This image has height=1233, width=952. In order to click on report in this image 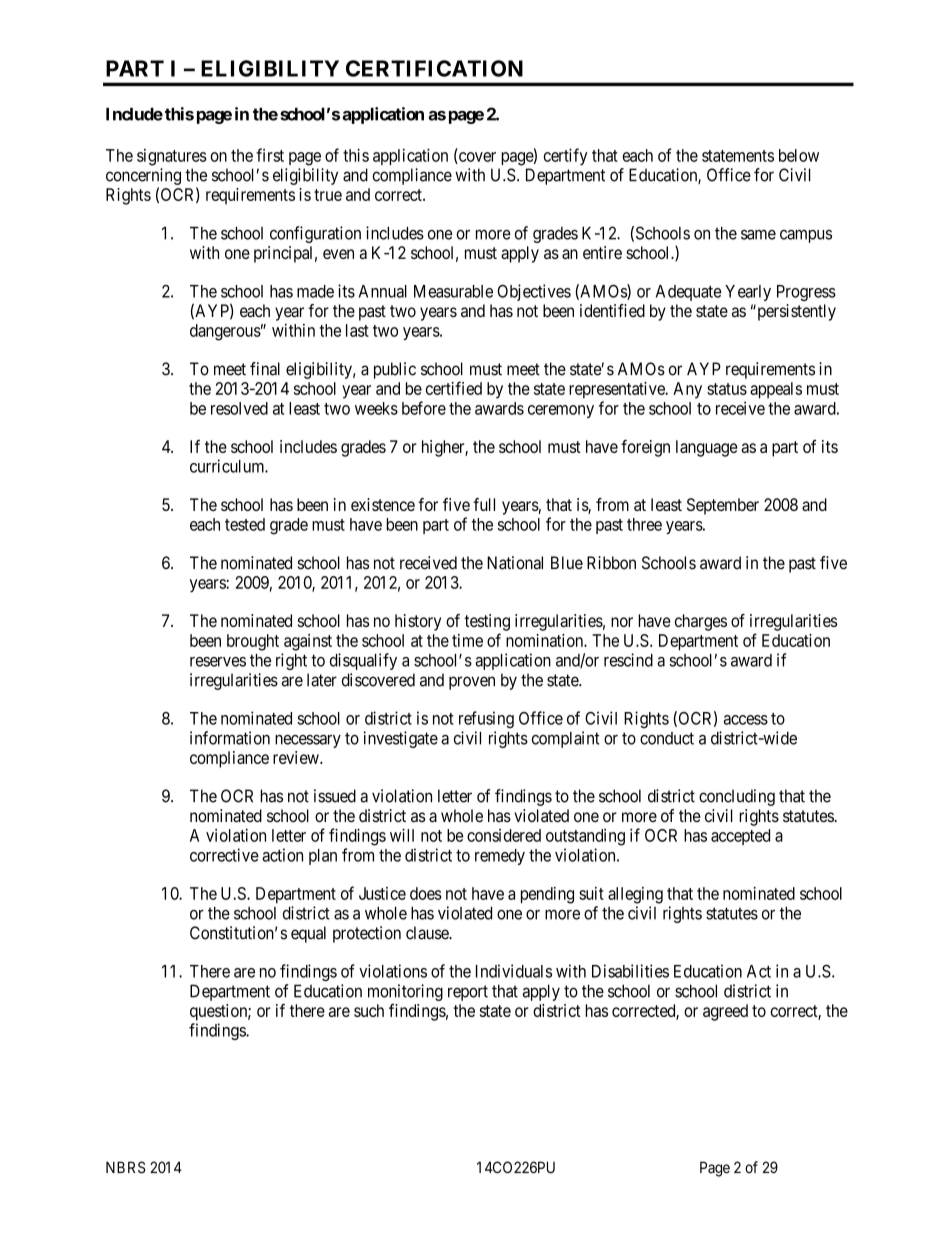, I will do `click(468, 993)`.
